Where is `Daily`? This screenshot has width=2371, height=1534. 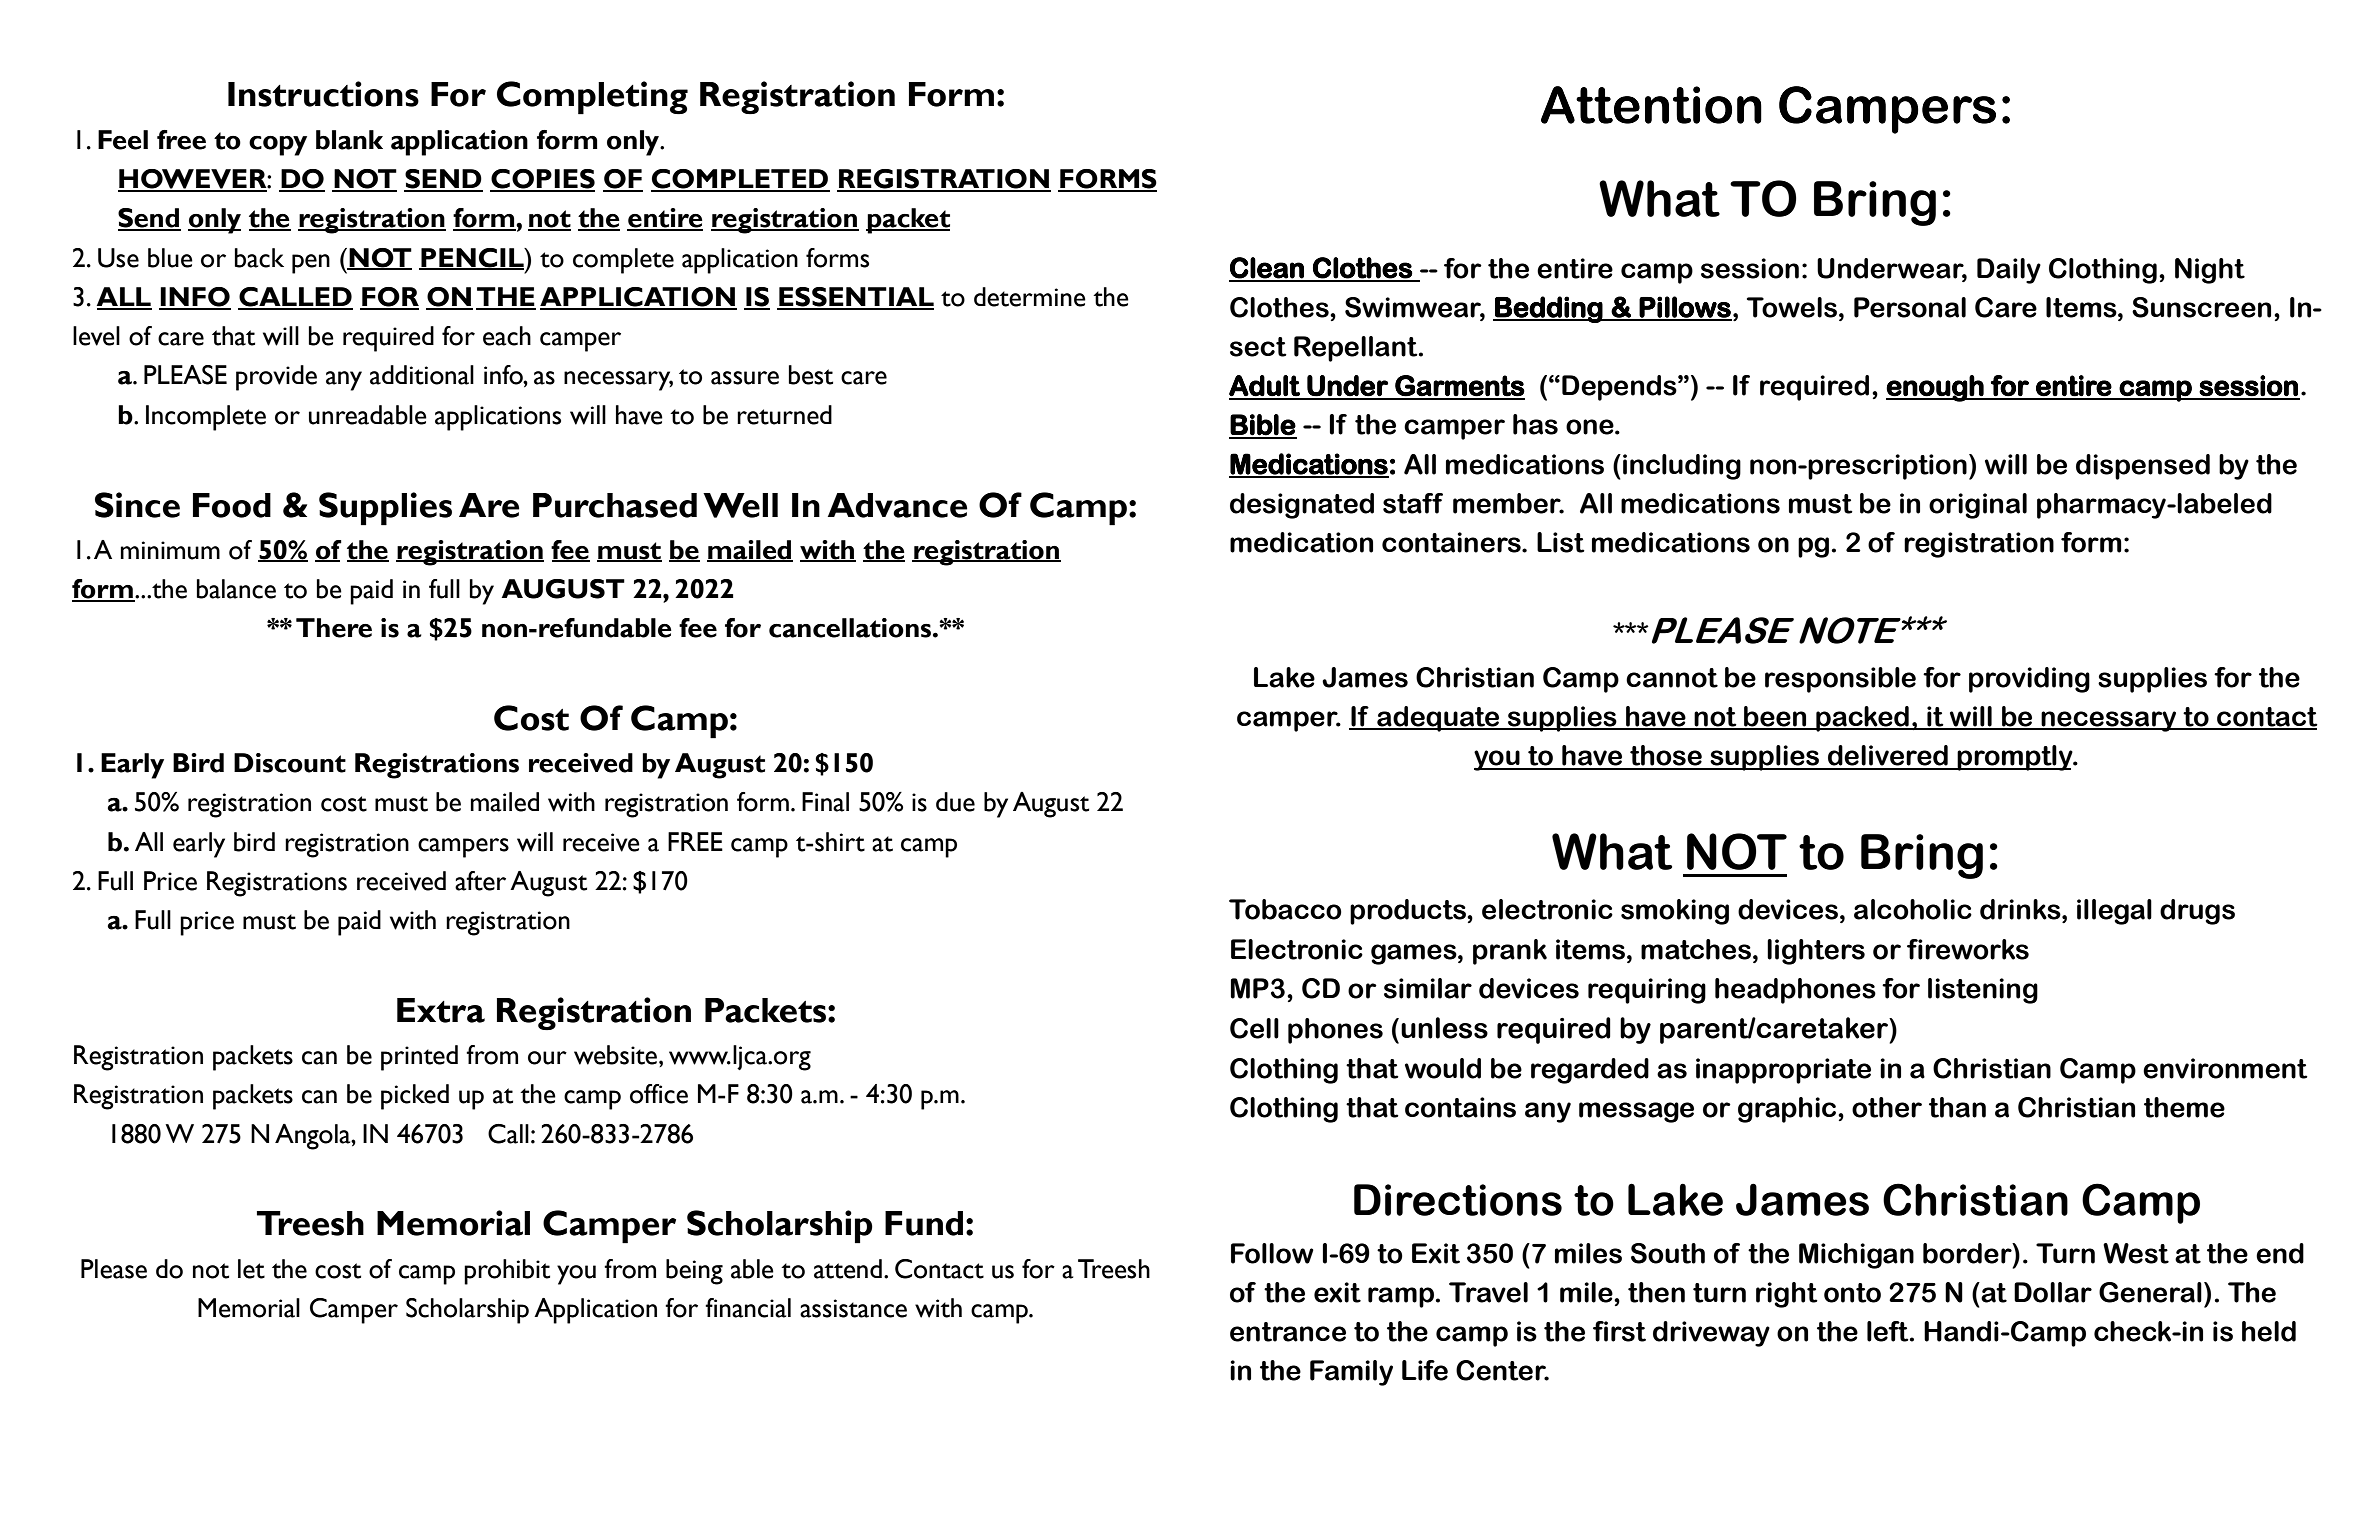
Daily is located at coordinates (2009, 271).
